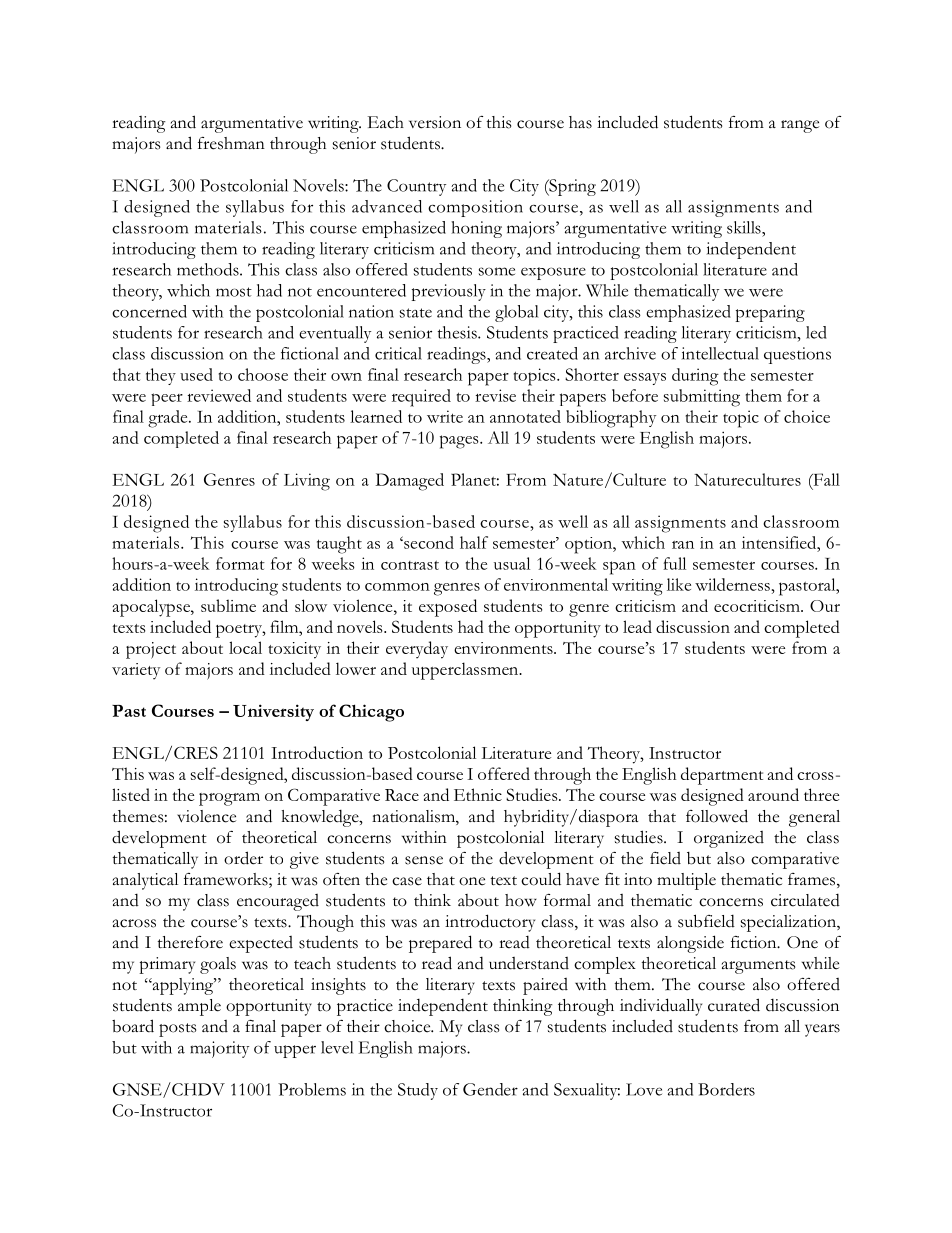 The width and height of the screenshot is (952, 1233). What do you see at coordinates (490, 1089) in the screenshot?
I see `Gender` at bounding box center [490, 1089].
